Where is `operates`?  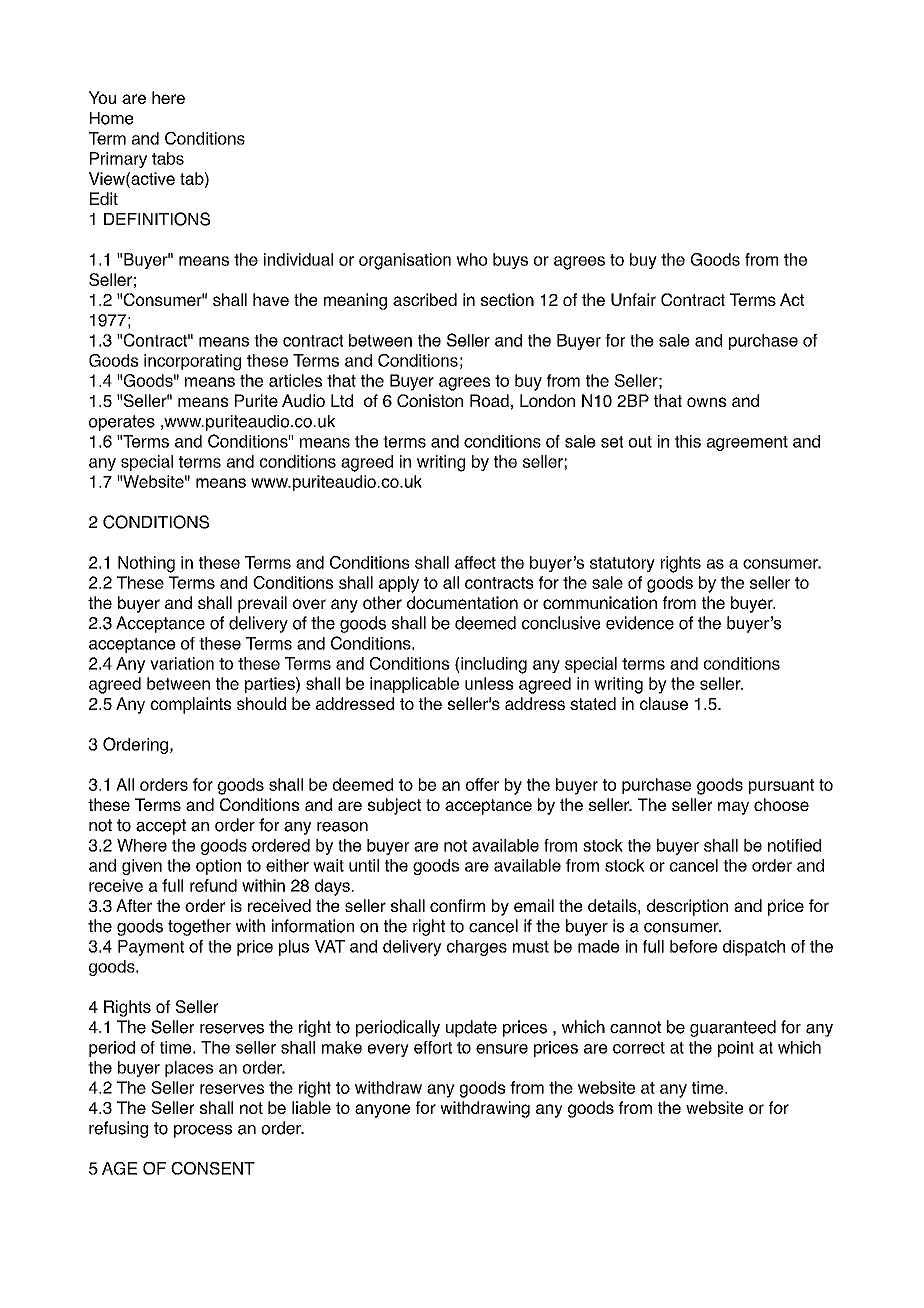 operates is located at coordinates (122, 423).
